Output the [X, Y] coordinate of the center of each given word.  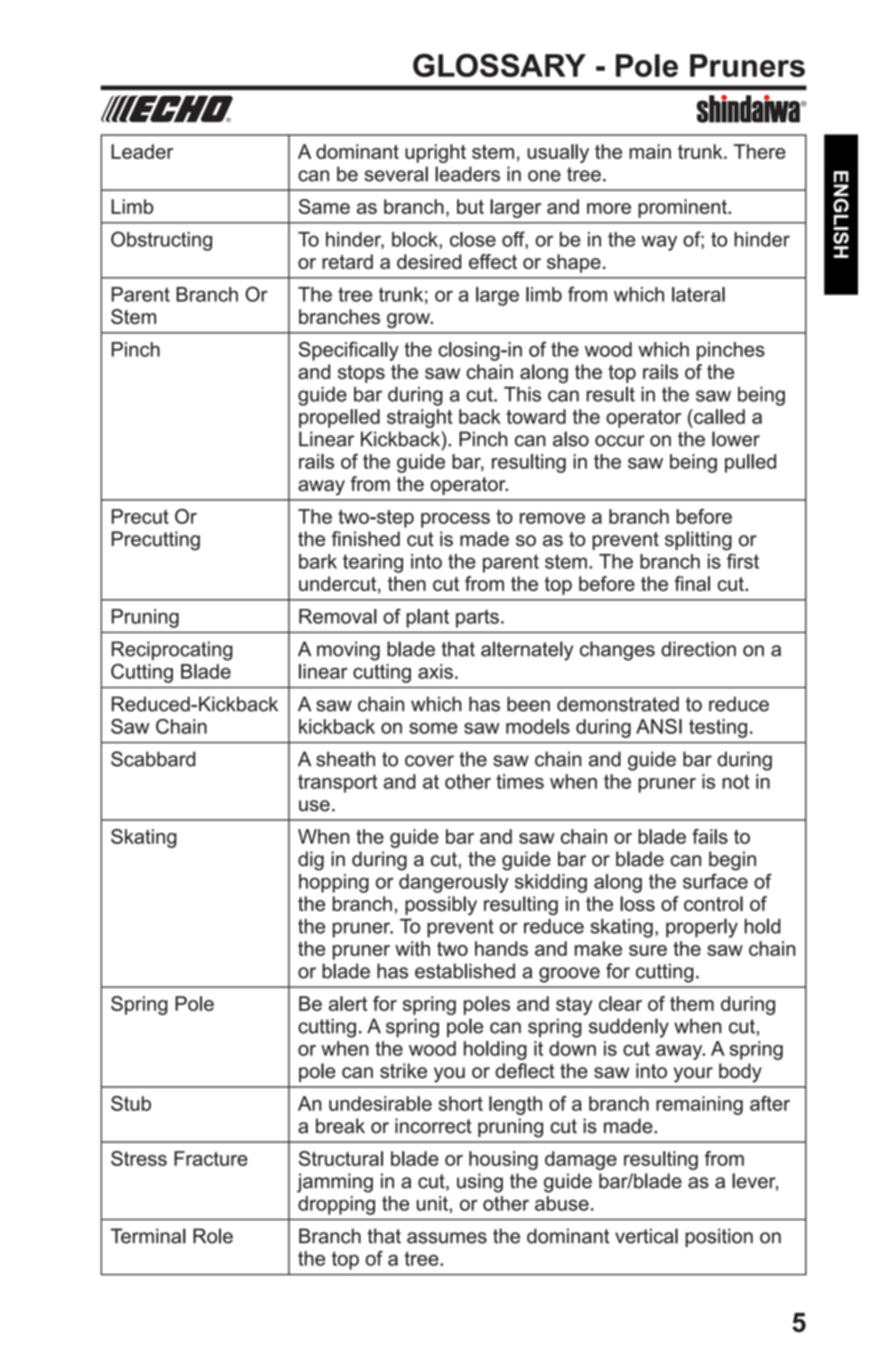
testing [718, 728]
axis [435, 671]
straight [420, 418]
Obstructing [161, 241]
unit [432, 1203]
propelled [339, 418]
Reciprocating [172, 651]
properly [702, 928]
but [470, 206]
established [465, 971]
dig [311, 861]
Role [213, 1236]
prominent [683, 208]
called [718, 416]
